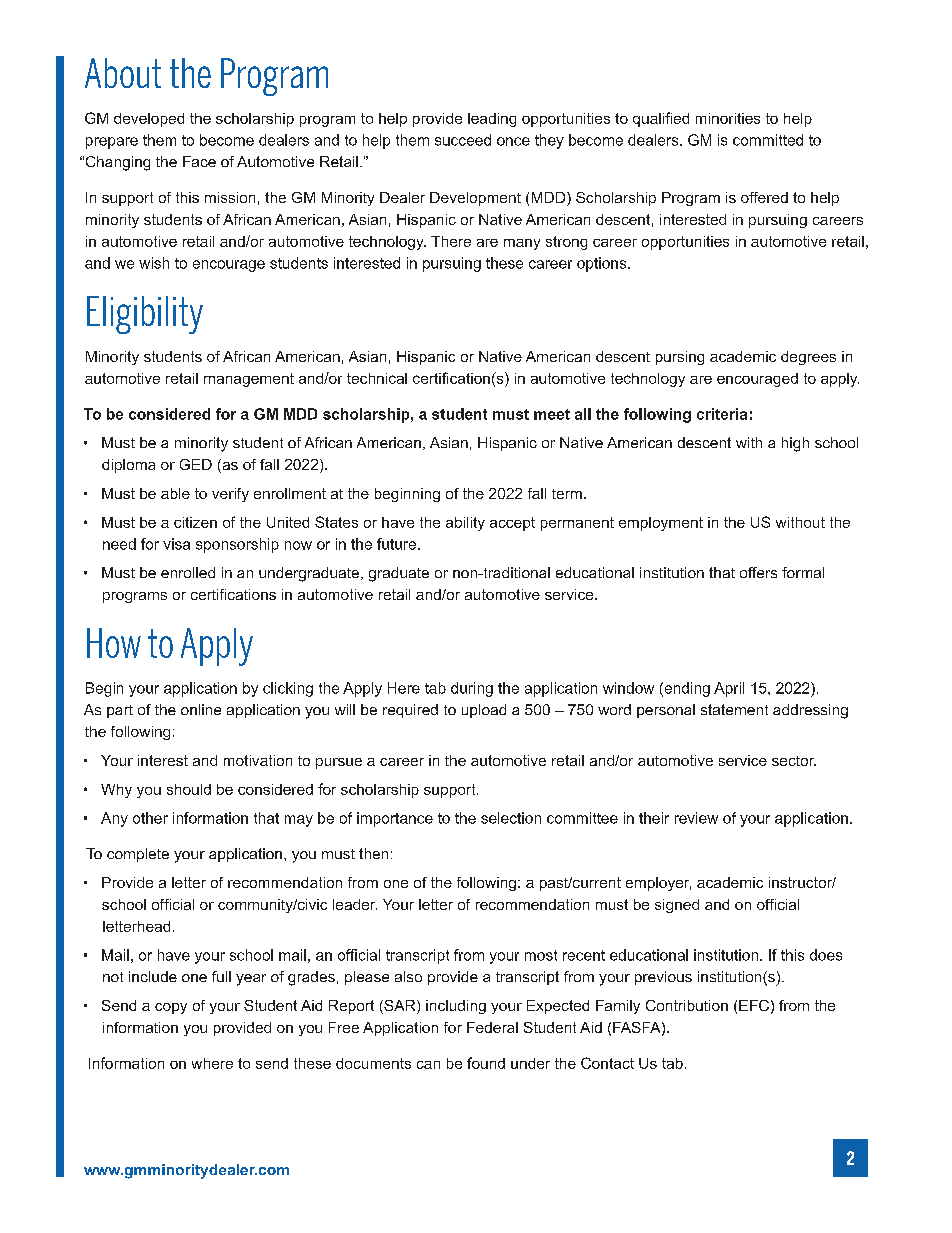 Image resolution: width=952 pixels, height=1233 pixels. I want to click on offers, so click(758, 572).
